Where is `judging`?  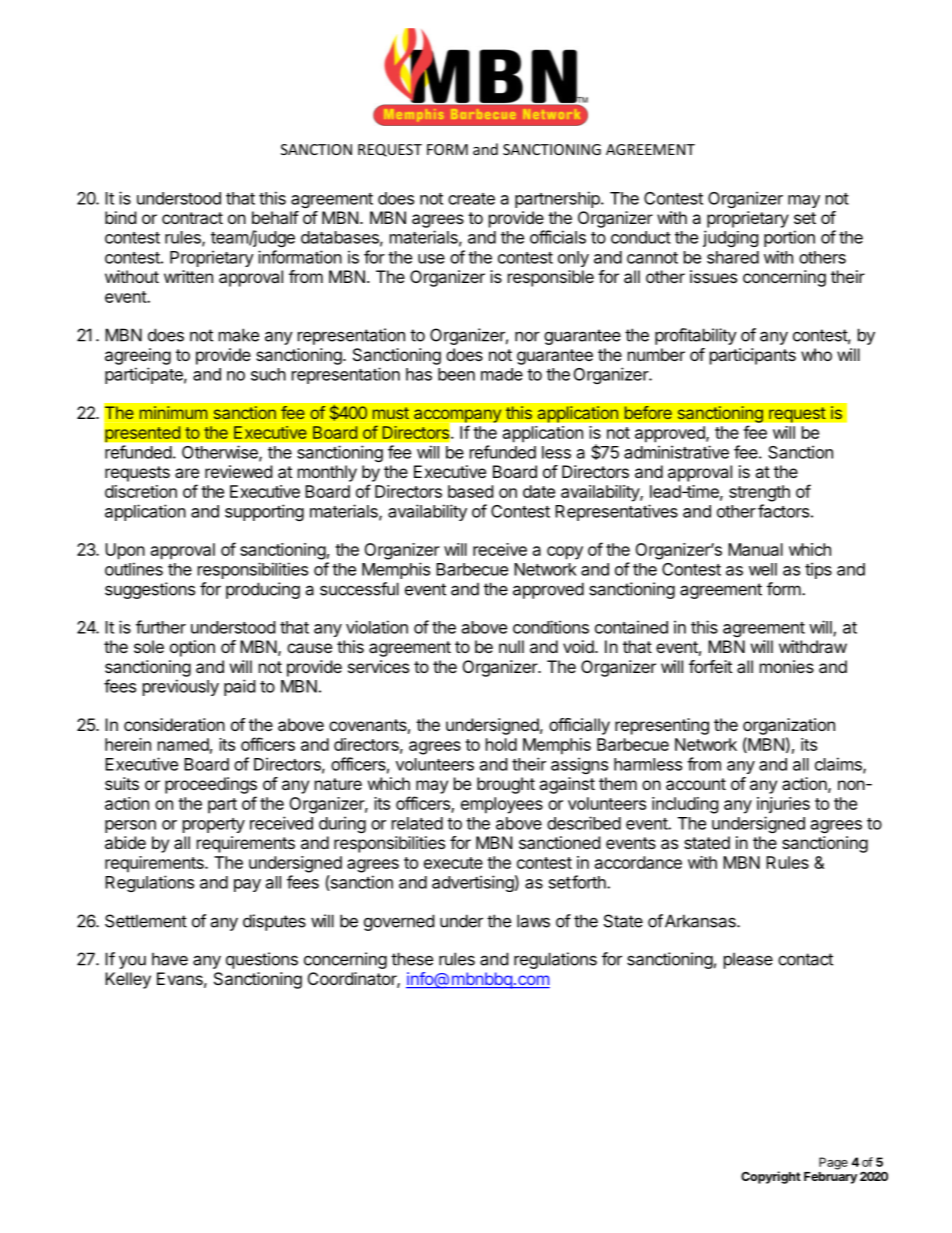 judging is located at coordinates (731, 238).
